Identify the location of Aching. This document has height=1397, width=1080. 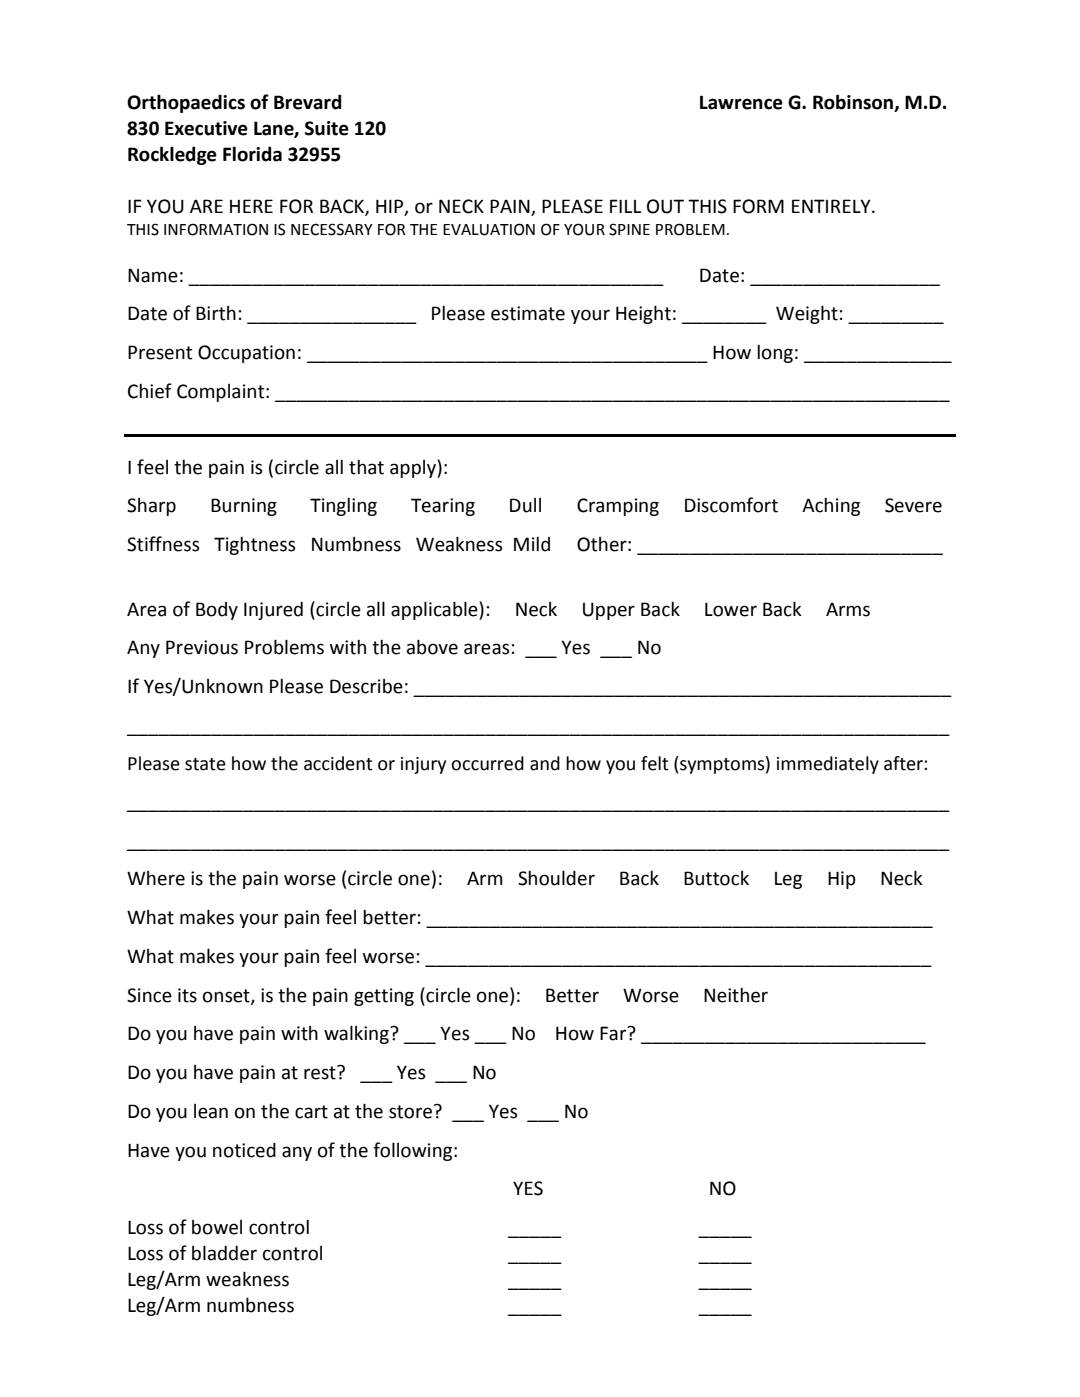
(831, 507).
